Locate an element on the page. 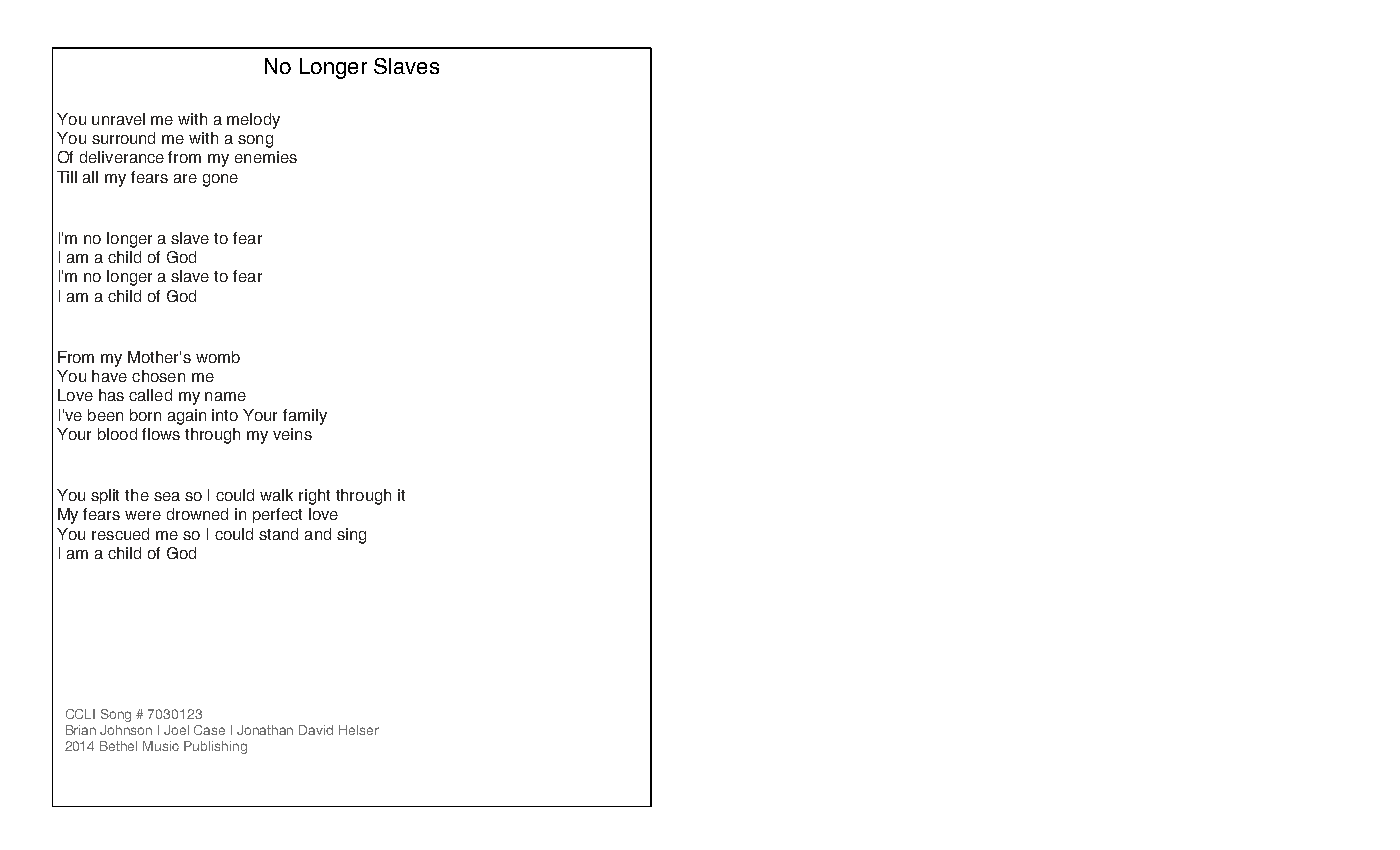 This page has width=1400, height=850. Case is located at coordinates (209, 730).
